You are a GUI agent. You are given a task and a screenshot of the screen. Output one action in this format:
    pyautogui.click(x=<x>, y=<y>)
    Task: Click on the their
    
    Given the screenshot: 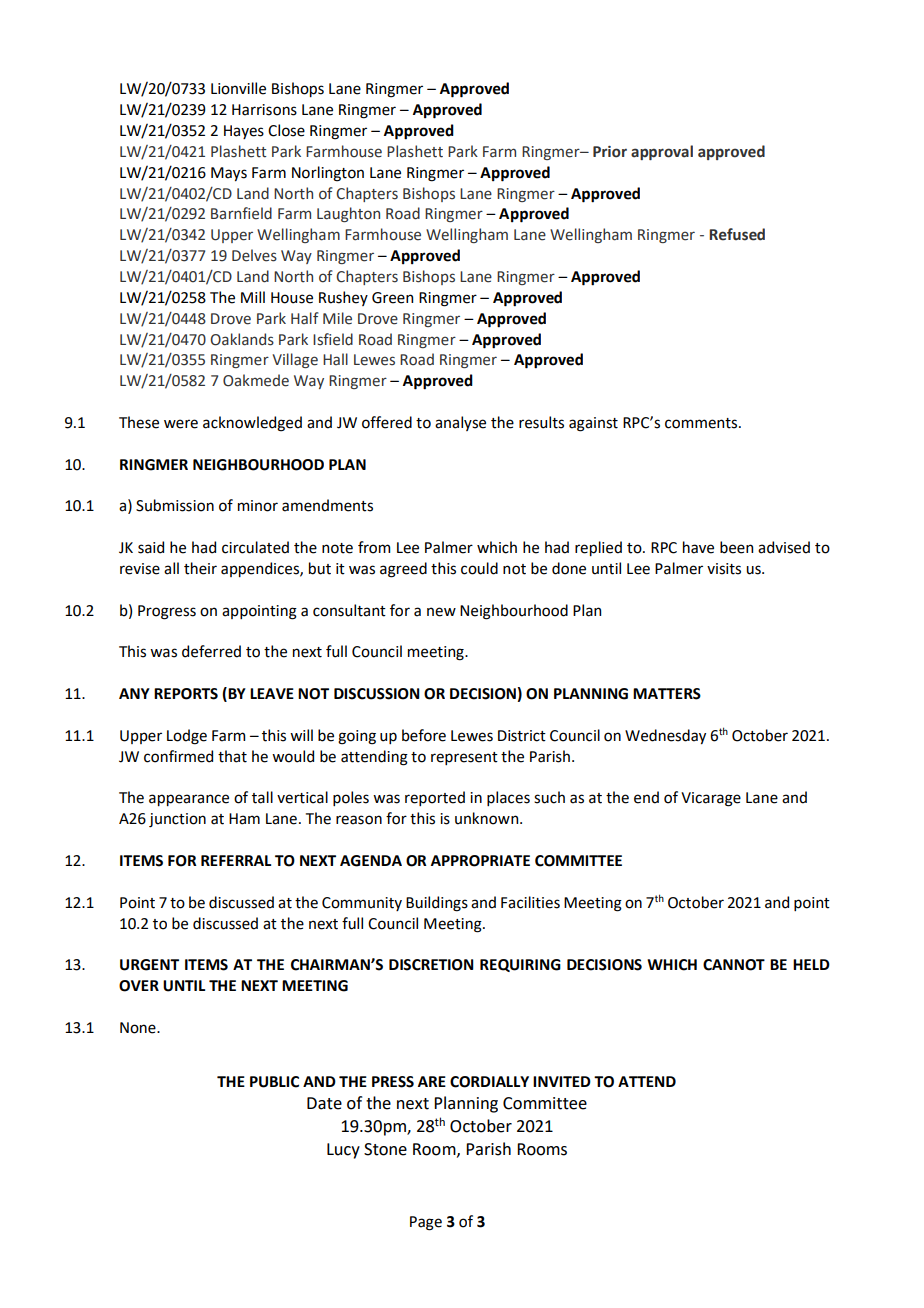 What is the action you would take?
    pyautogui.click(x=200, y=568)
